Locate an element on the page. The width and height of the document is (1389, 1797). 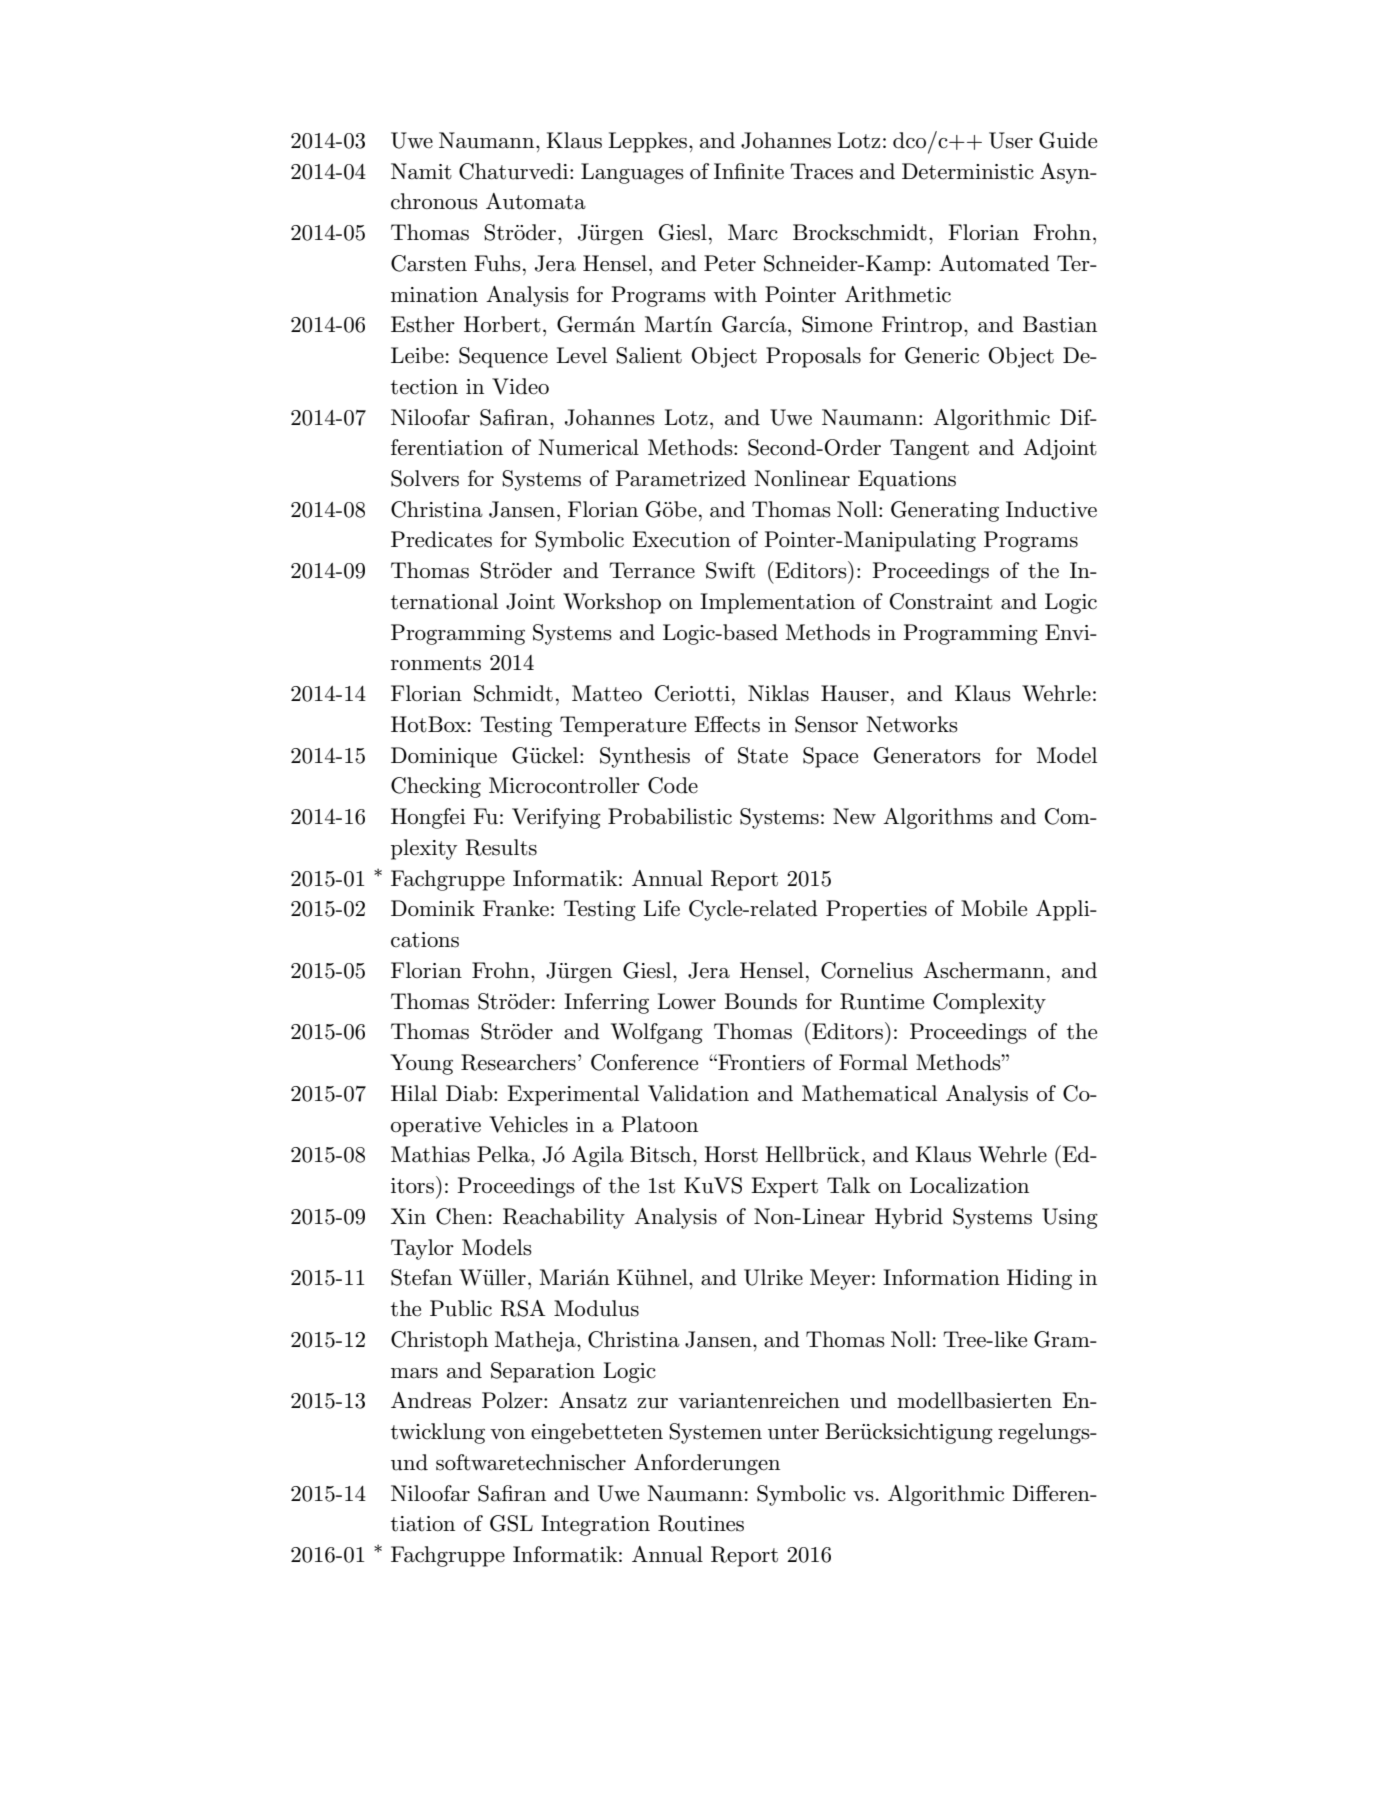
Checking is located at coordinates (436, 787).
